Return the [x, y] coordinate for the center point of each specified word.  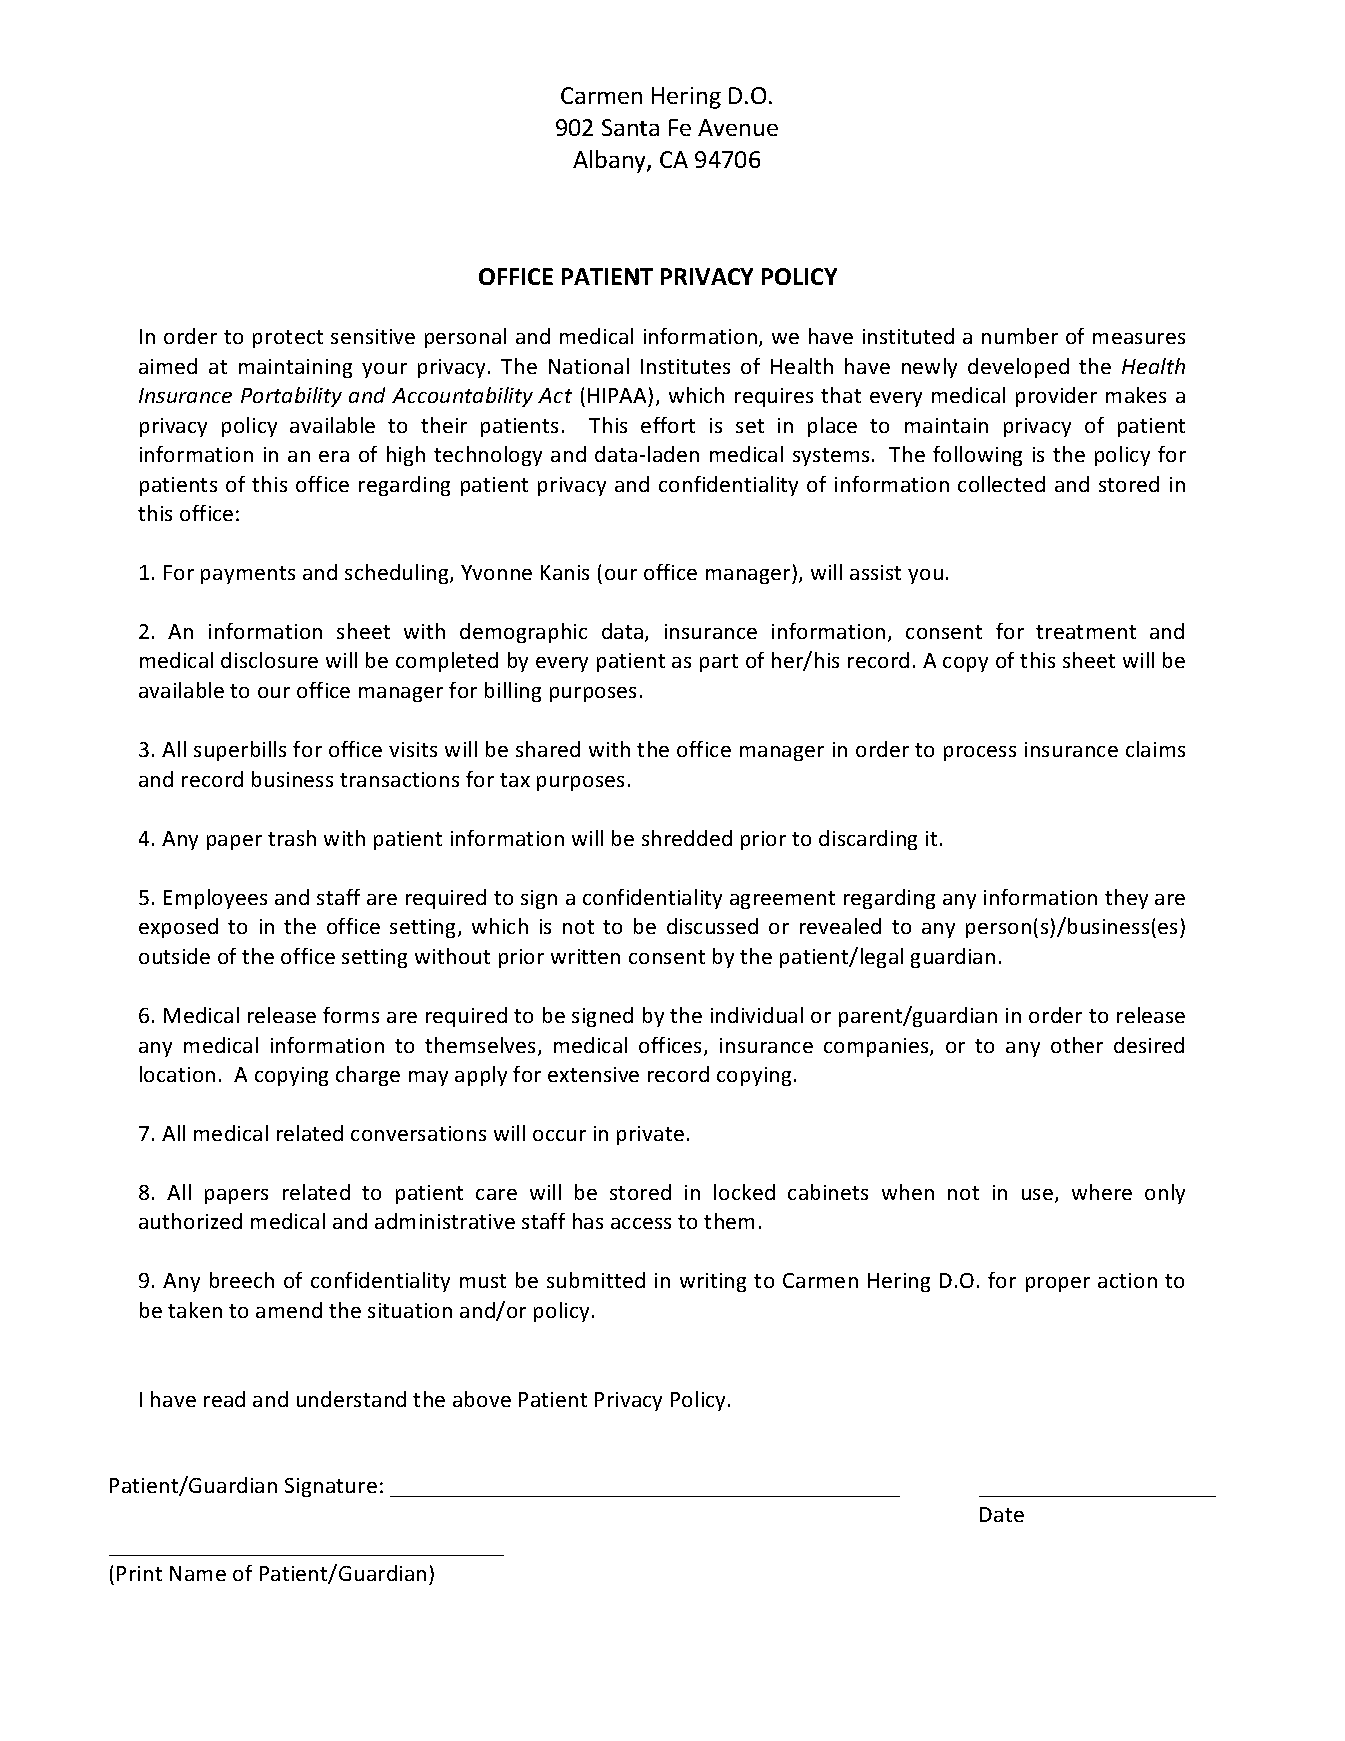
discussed [712, 926]
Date [1002, 1514]
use [1039, 1196]
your [384, 370]
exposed [178, 928]
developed [1018, 368]
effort [668, 425]
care [496, 1194]
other [1077, 1045]
